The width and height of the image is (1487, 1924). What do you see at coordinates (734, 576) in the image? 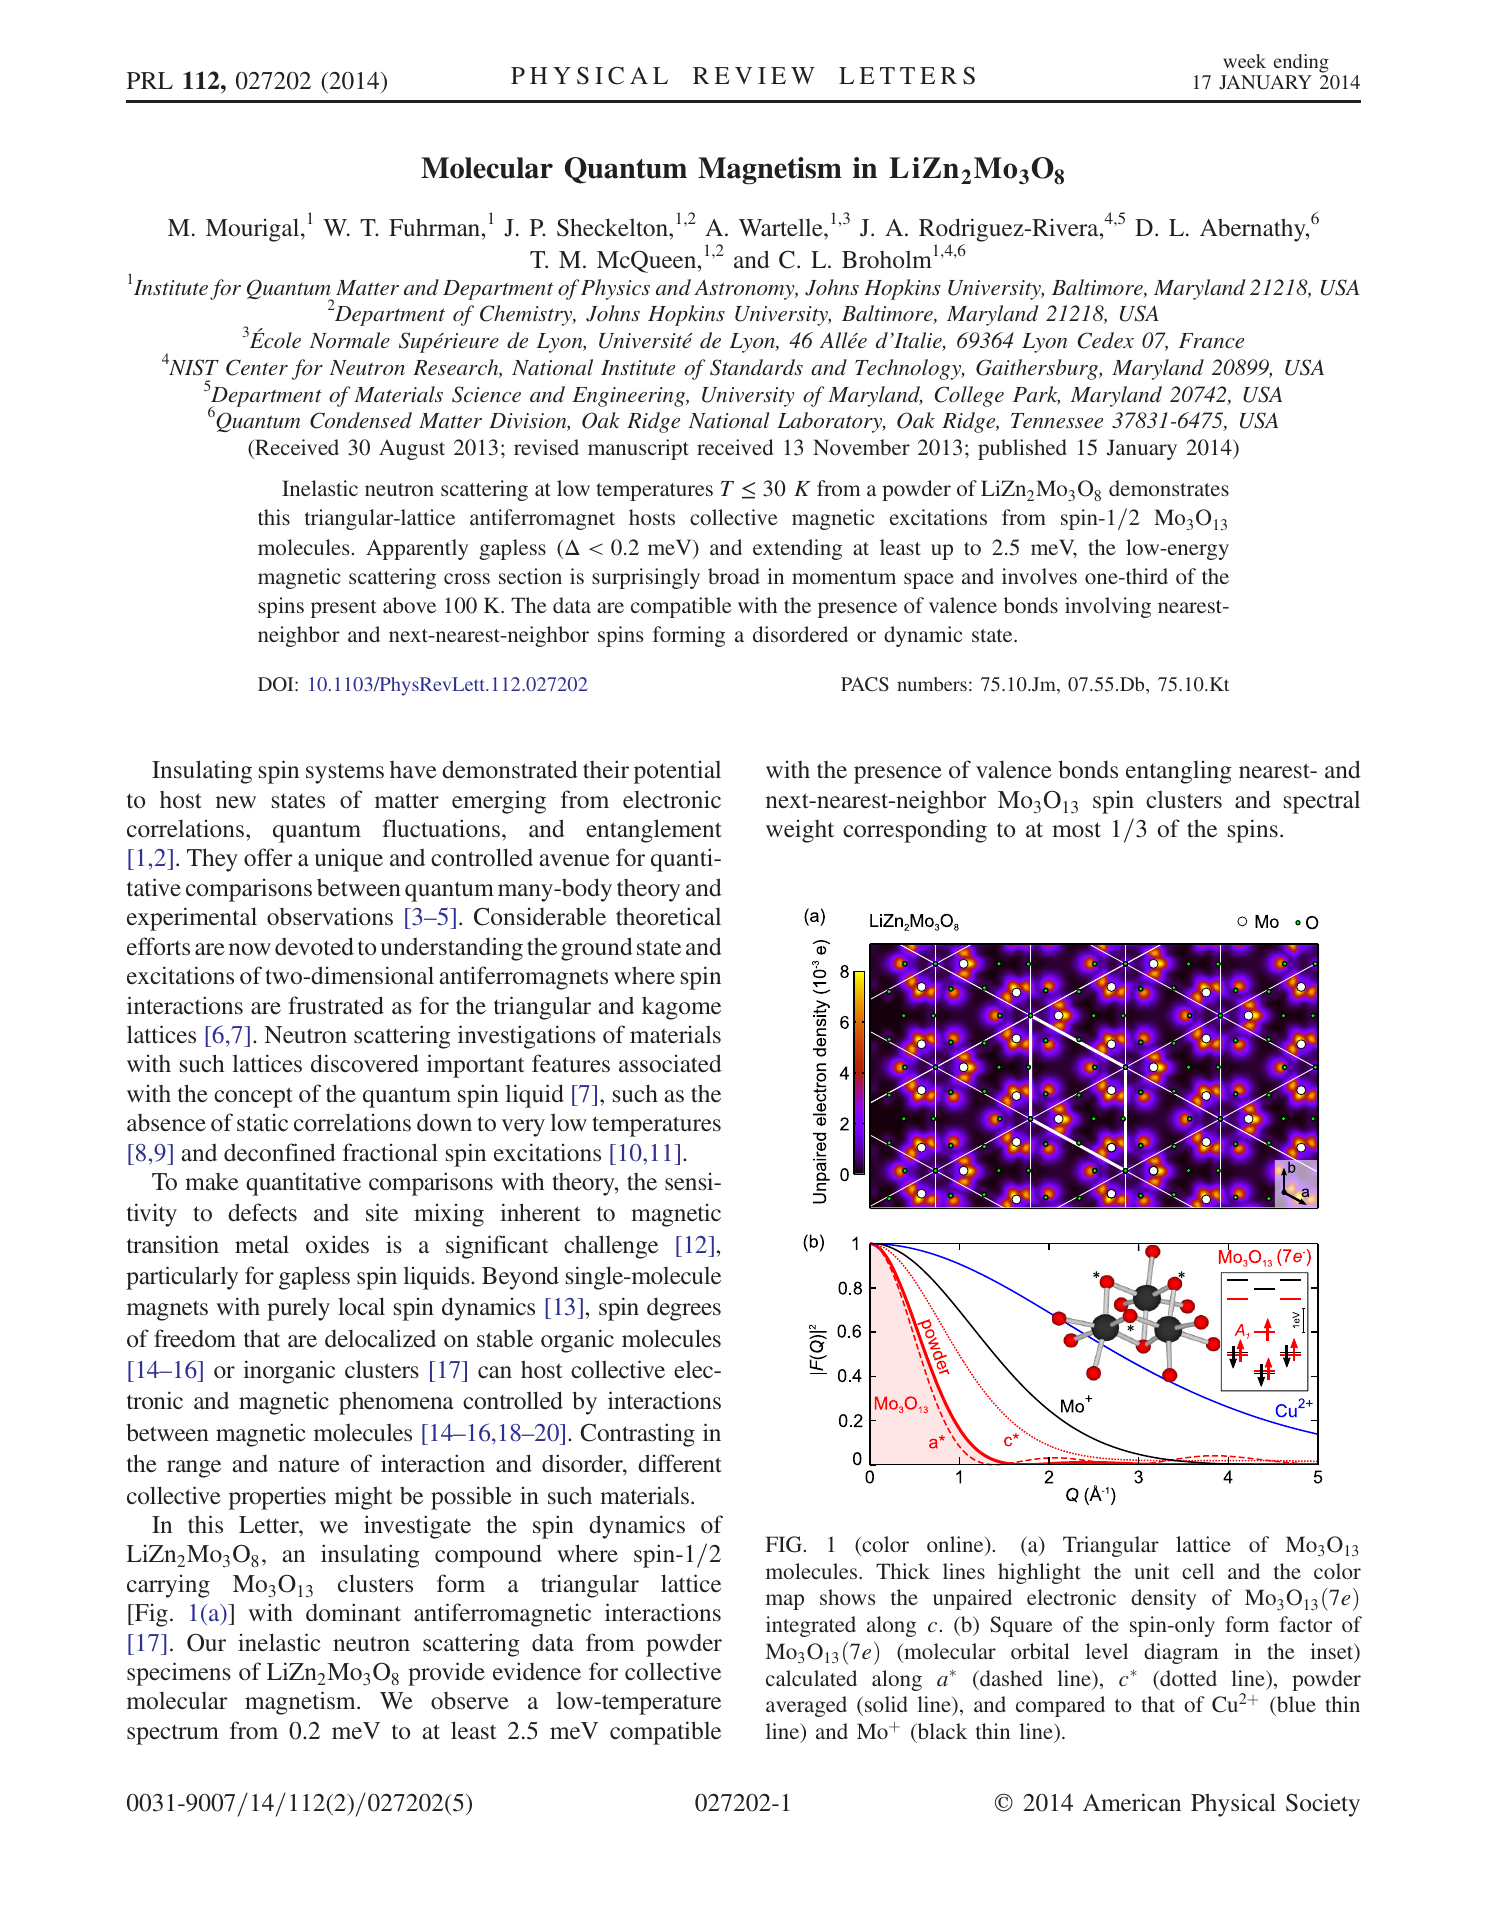
I see `broad` at bounding box center [734, 576].
